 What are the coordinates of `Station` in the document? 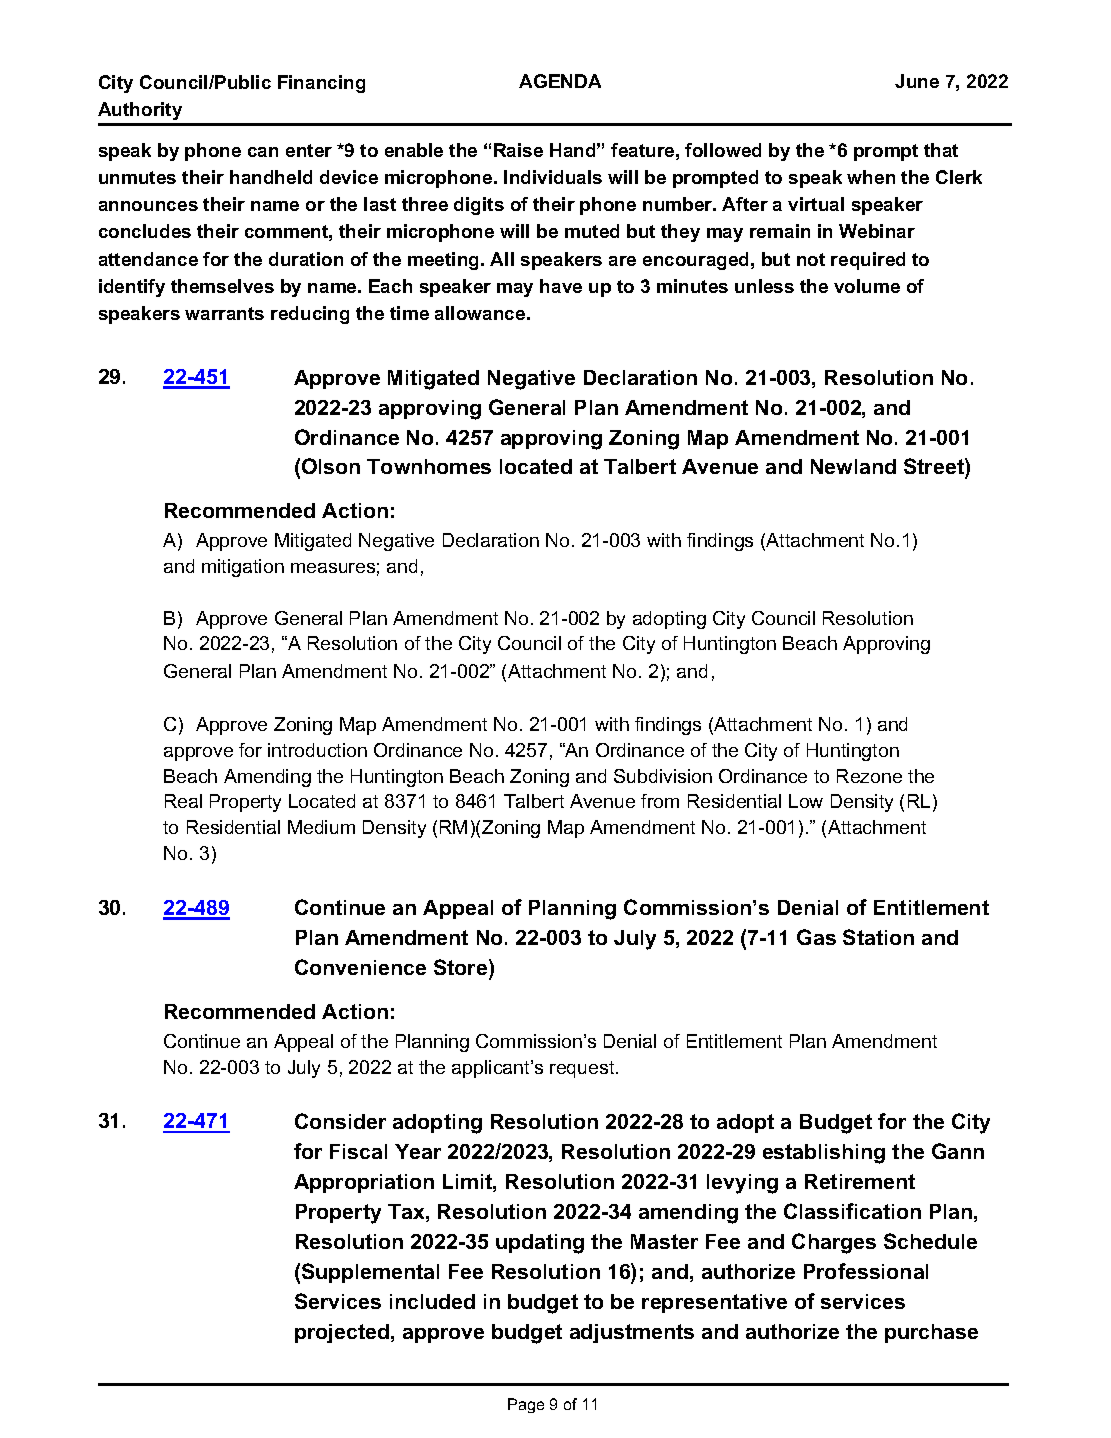 It's located at (878, 937).
